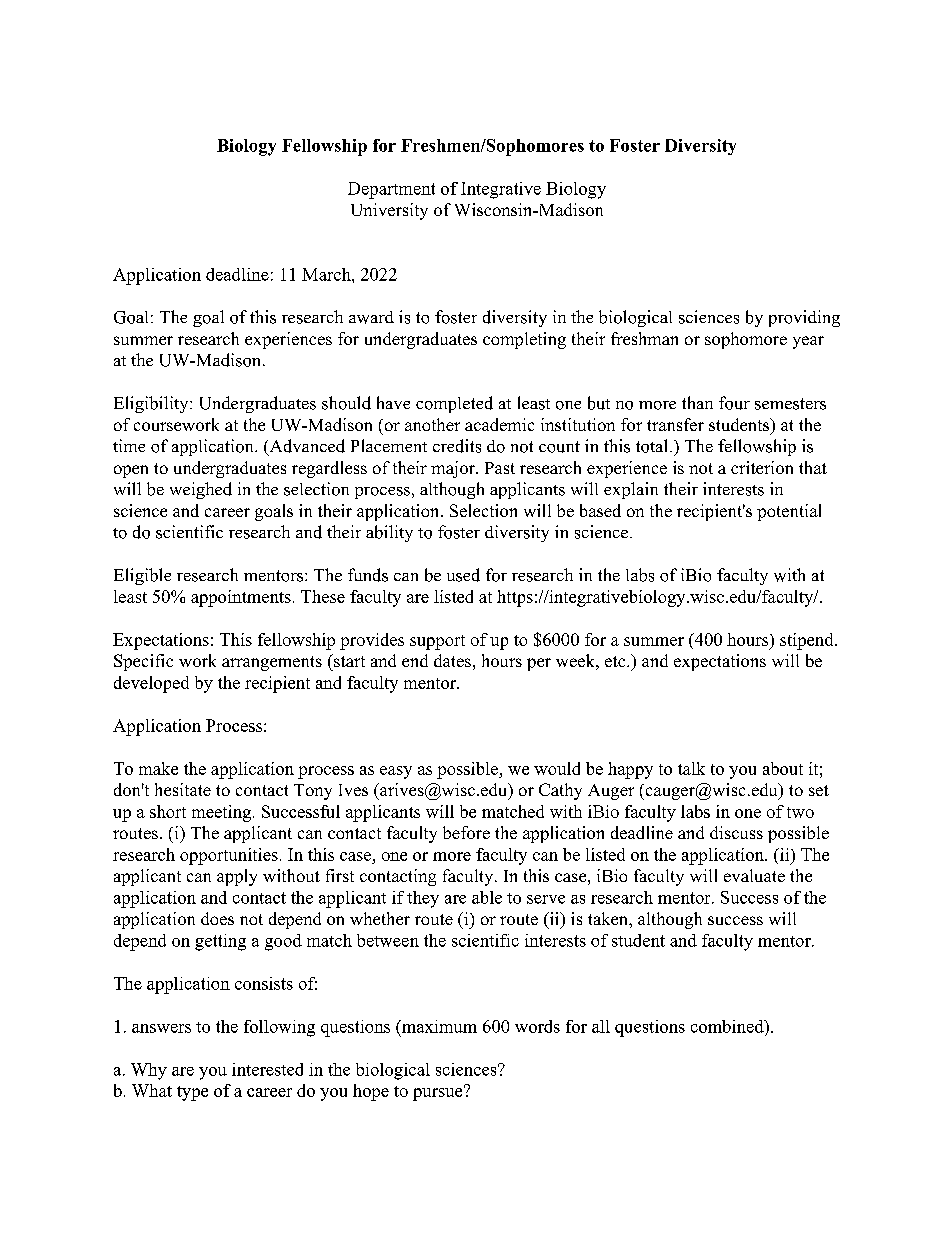 Image resolution: width=952 pixels, height=1233 pixels. Describe the element at coordinates (804, 318) in the document. I see `providing` at that location.
